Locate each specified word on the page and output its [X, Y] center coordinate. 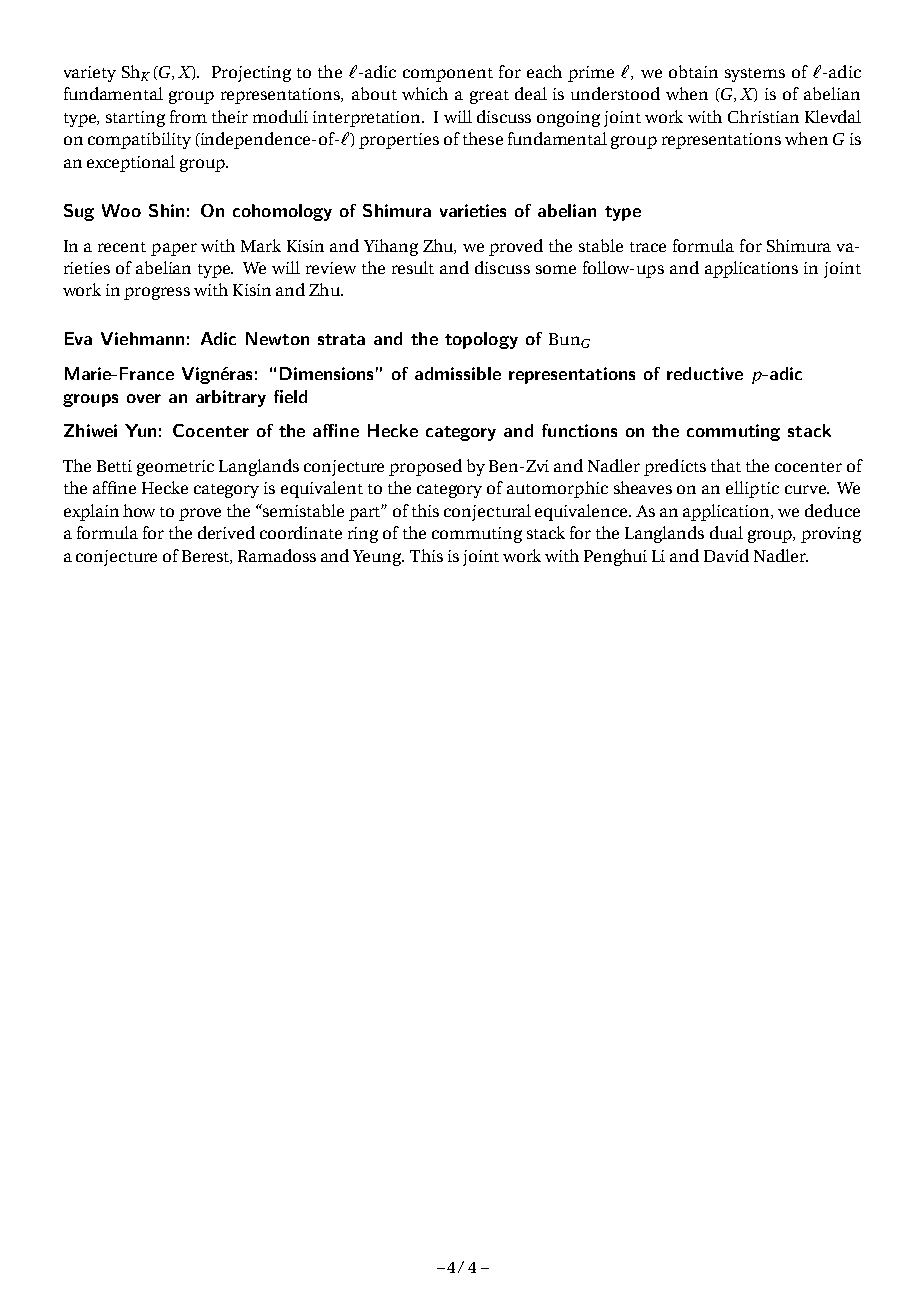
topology [481, 340]
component [448, 75]
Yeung [378, 558]
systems [755, 75]
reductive [705, 373]
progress [157, 293]
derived [226, 532]
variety [90, 74]
